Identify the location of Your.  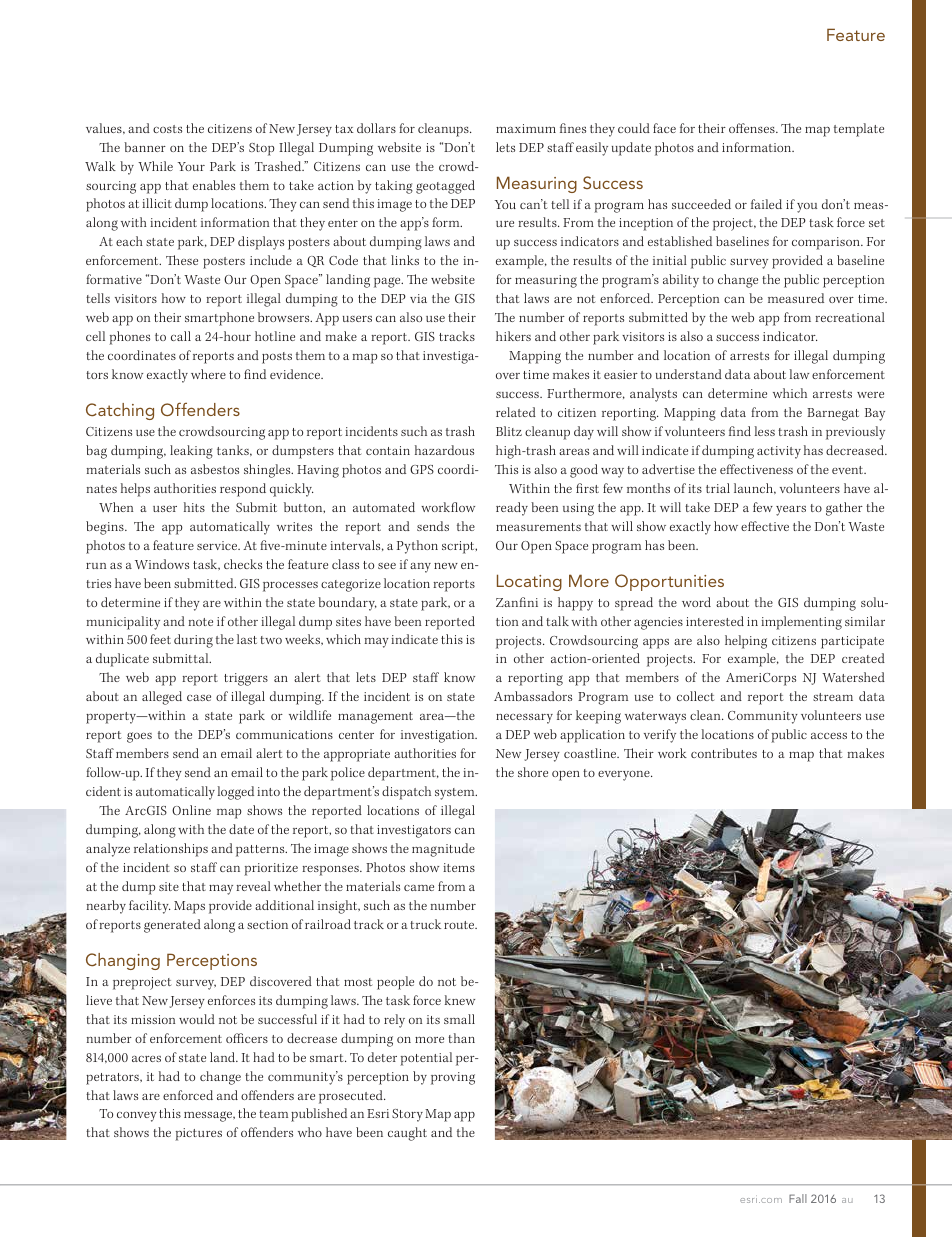
(191, 166).
